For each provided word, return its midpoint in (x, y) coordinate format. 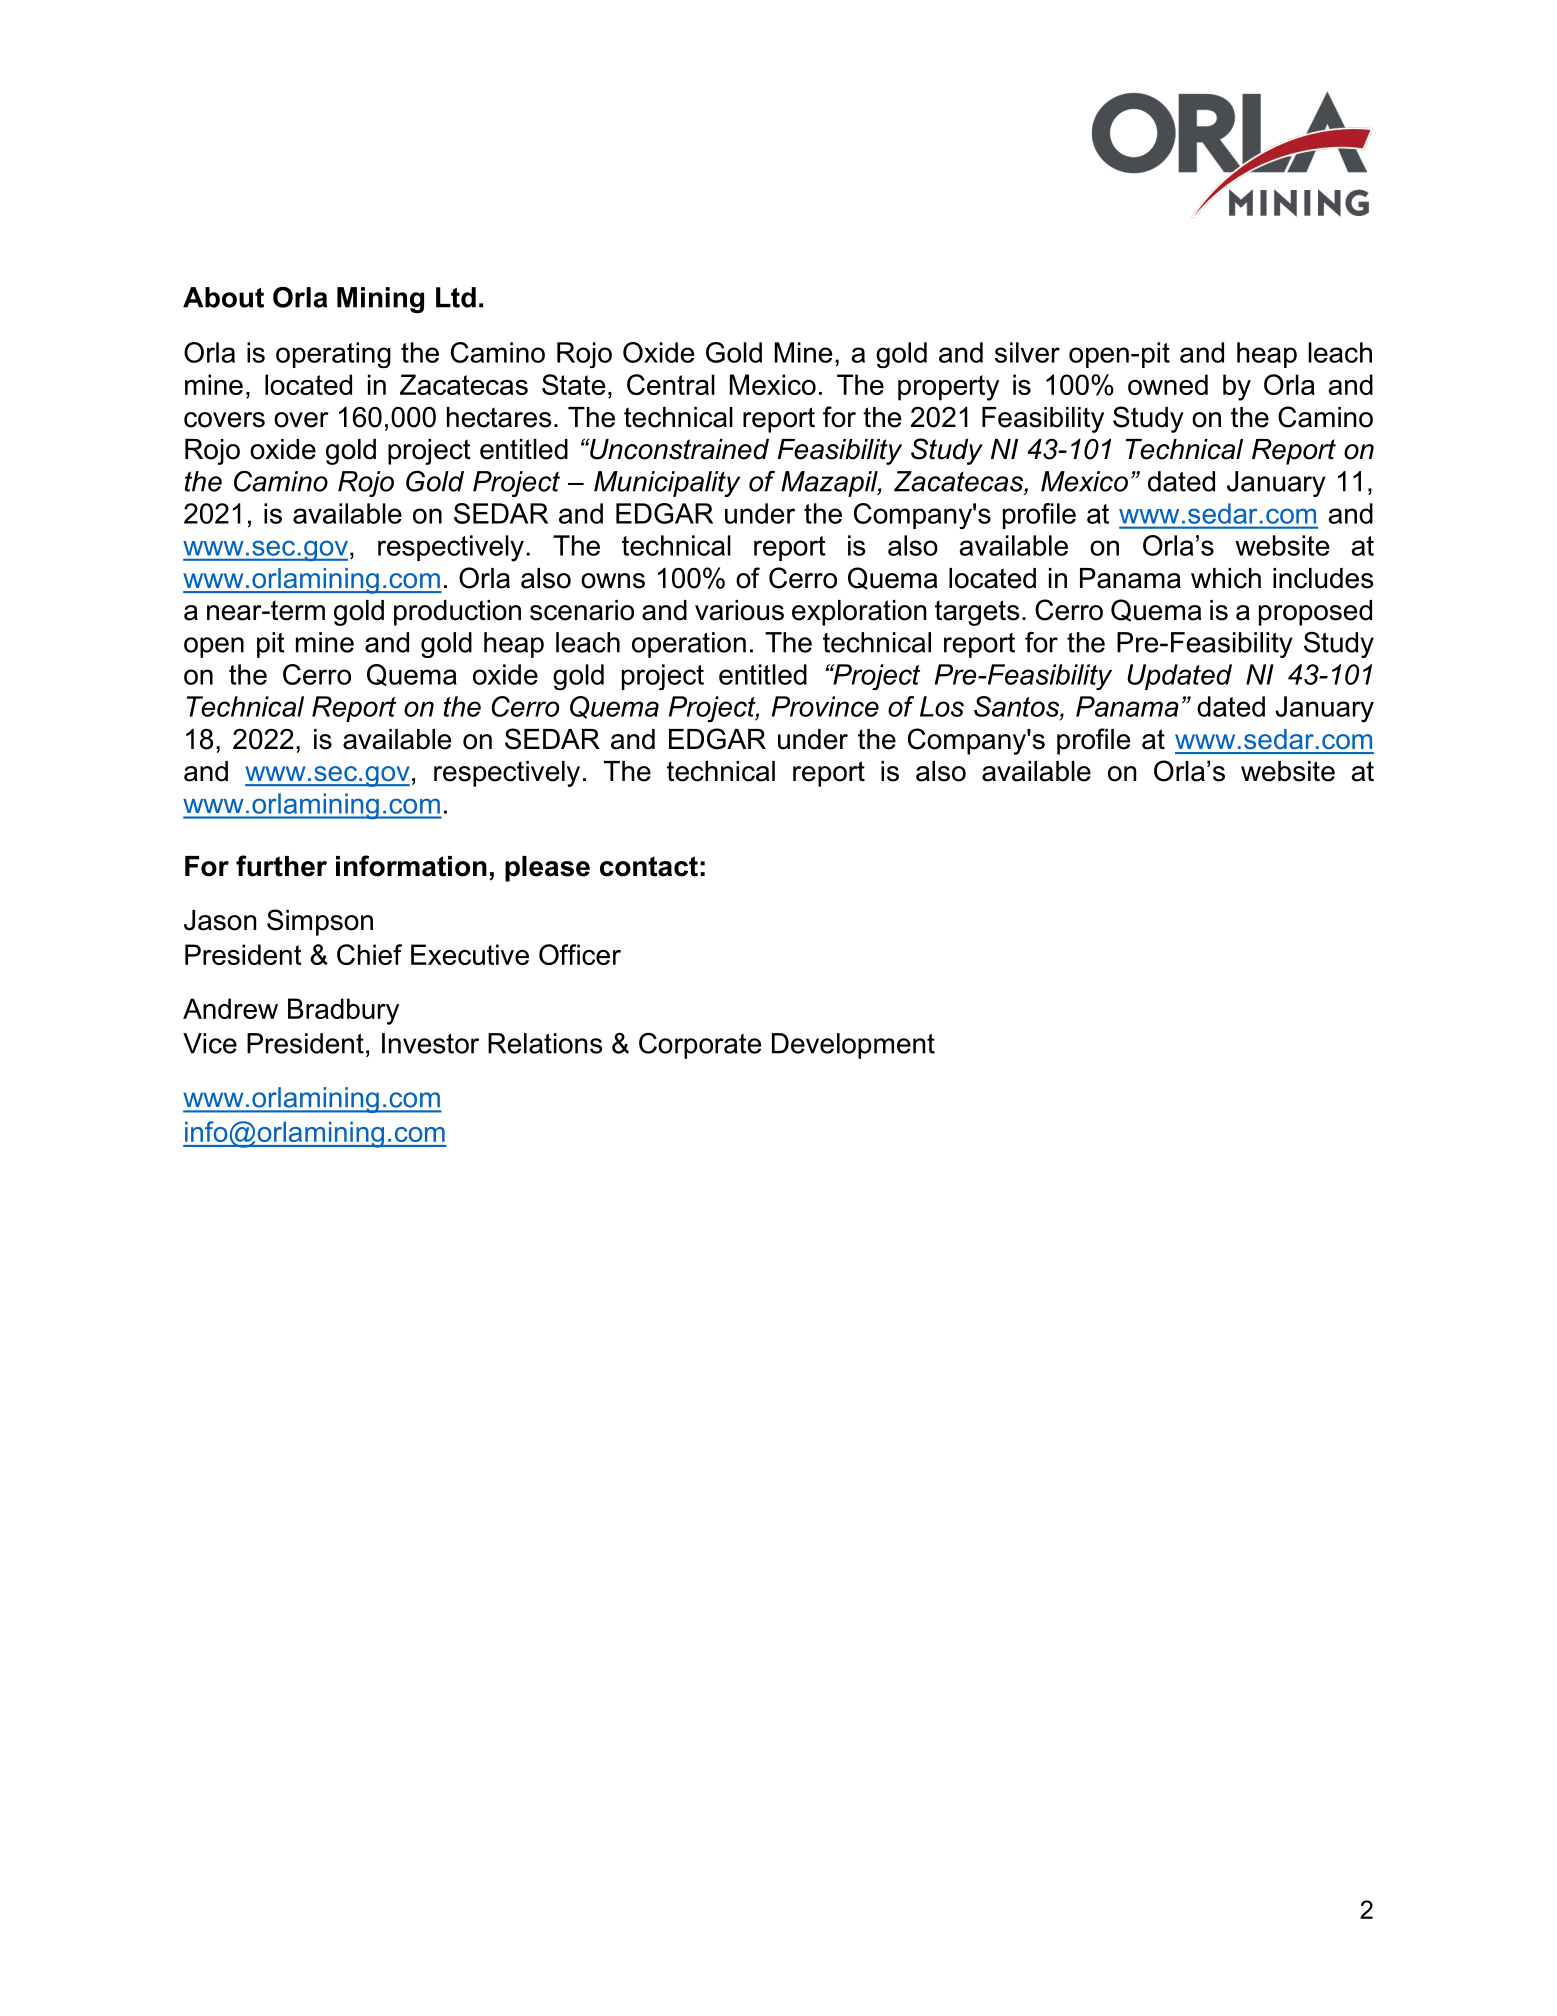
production (457, 613)
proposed (1315, 613)
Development (853, 1046)
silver (1027, 352)
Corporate (700, 1045)
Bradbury (343, 1011)
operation (689, 645)
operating (333, 355)
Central (671, 384)
